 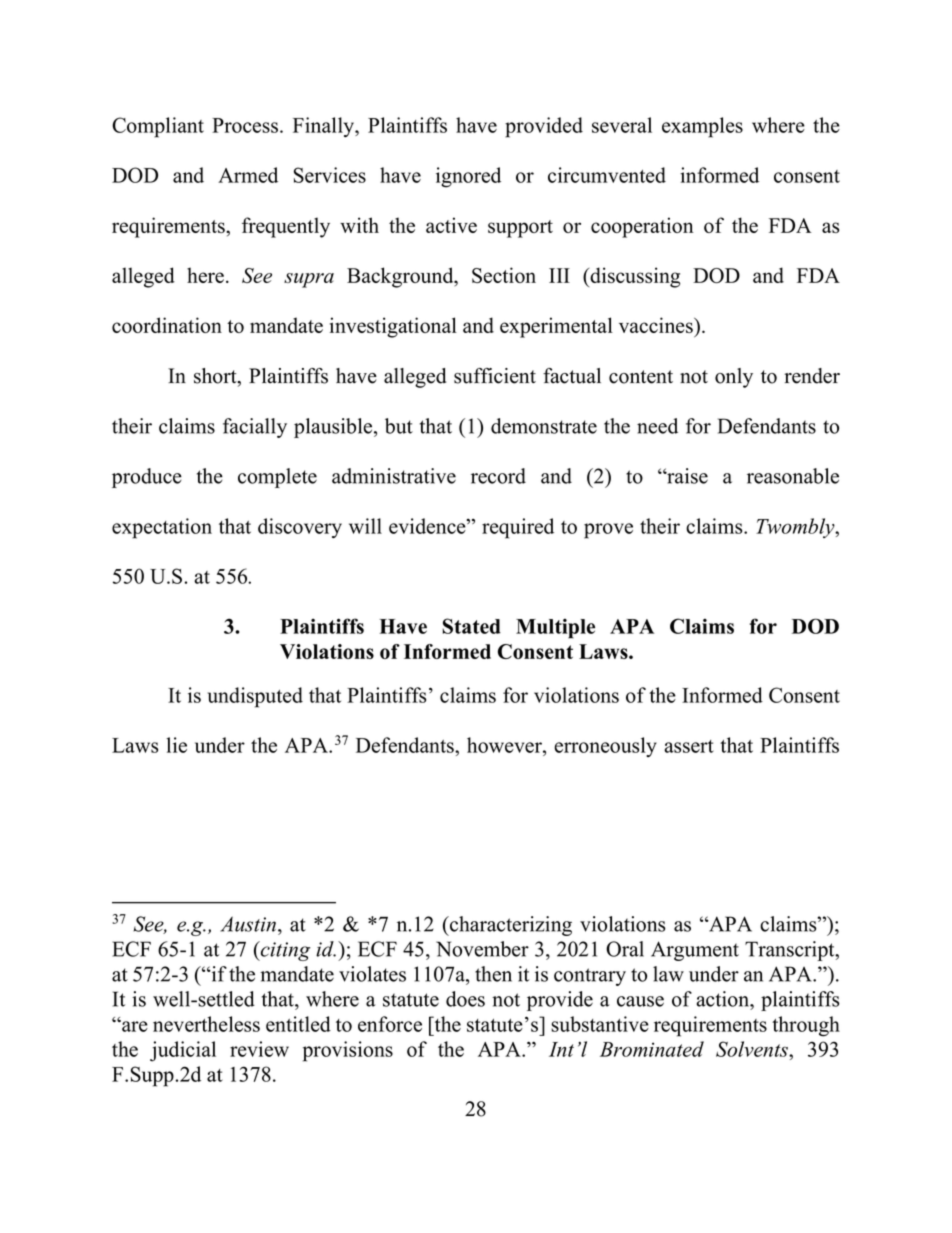 What do you see at coordinates (702, 127) in the screenshot?
I see `examples` at bounding box center [702, 127].
